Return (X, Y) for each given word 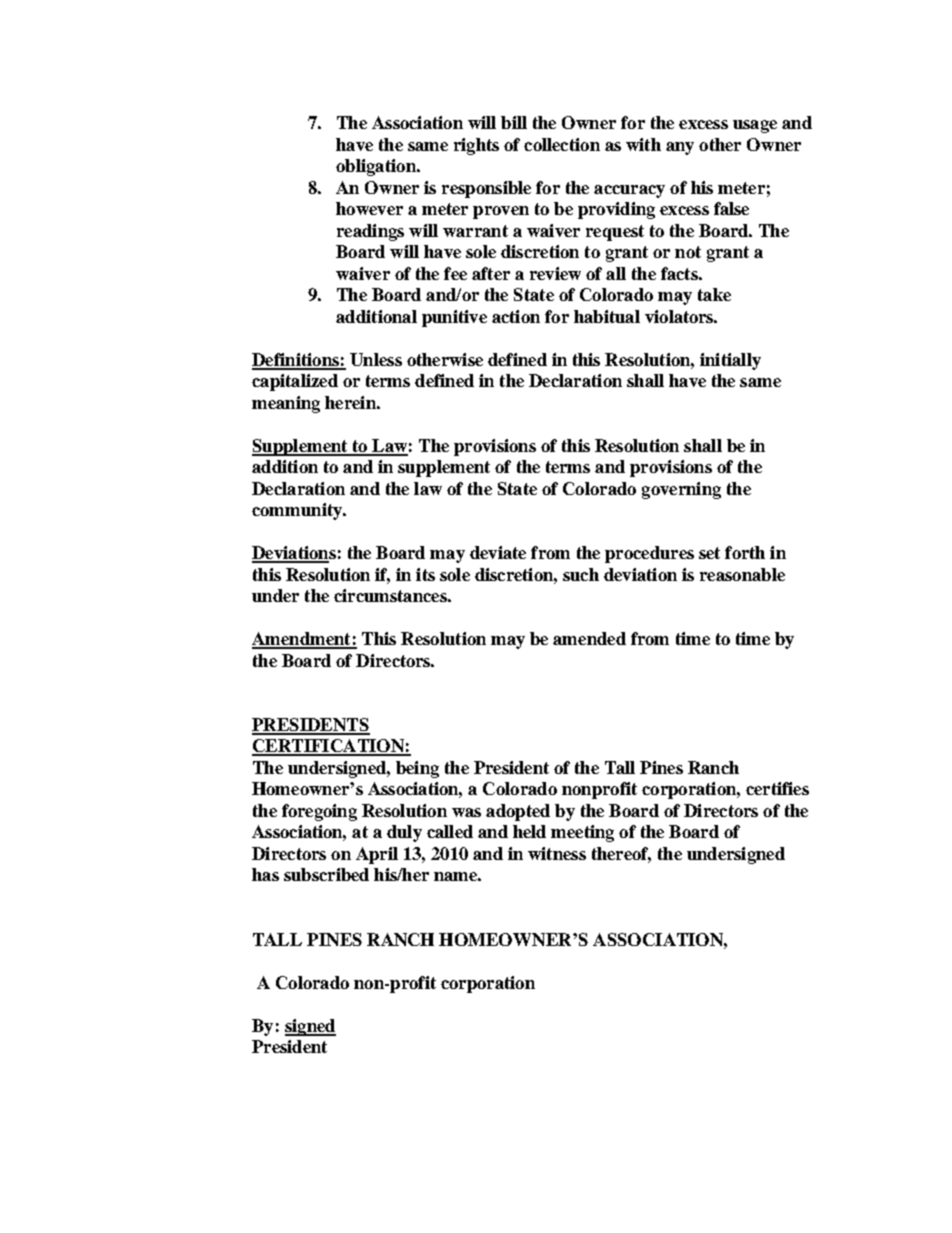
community (298, 511)
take (714, 294)
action (516, 316)
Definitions (296, 361)
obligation (377, 167)
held (529, 831)
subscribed (326, 874)
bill (514, 122)
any (680, 148)
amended (589, 638)
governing (681, 490)
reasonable (742, 574)
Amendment (302, 640)
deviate (498, 552)
